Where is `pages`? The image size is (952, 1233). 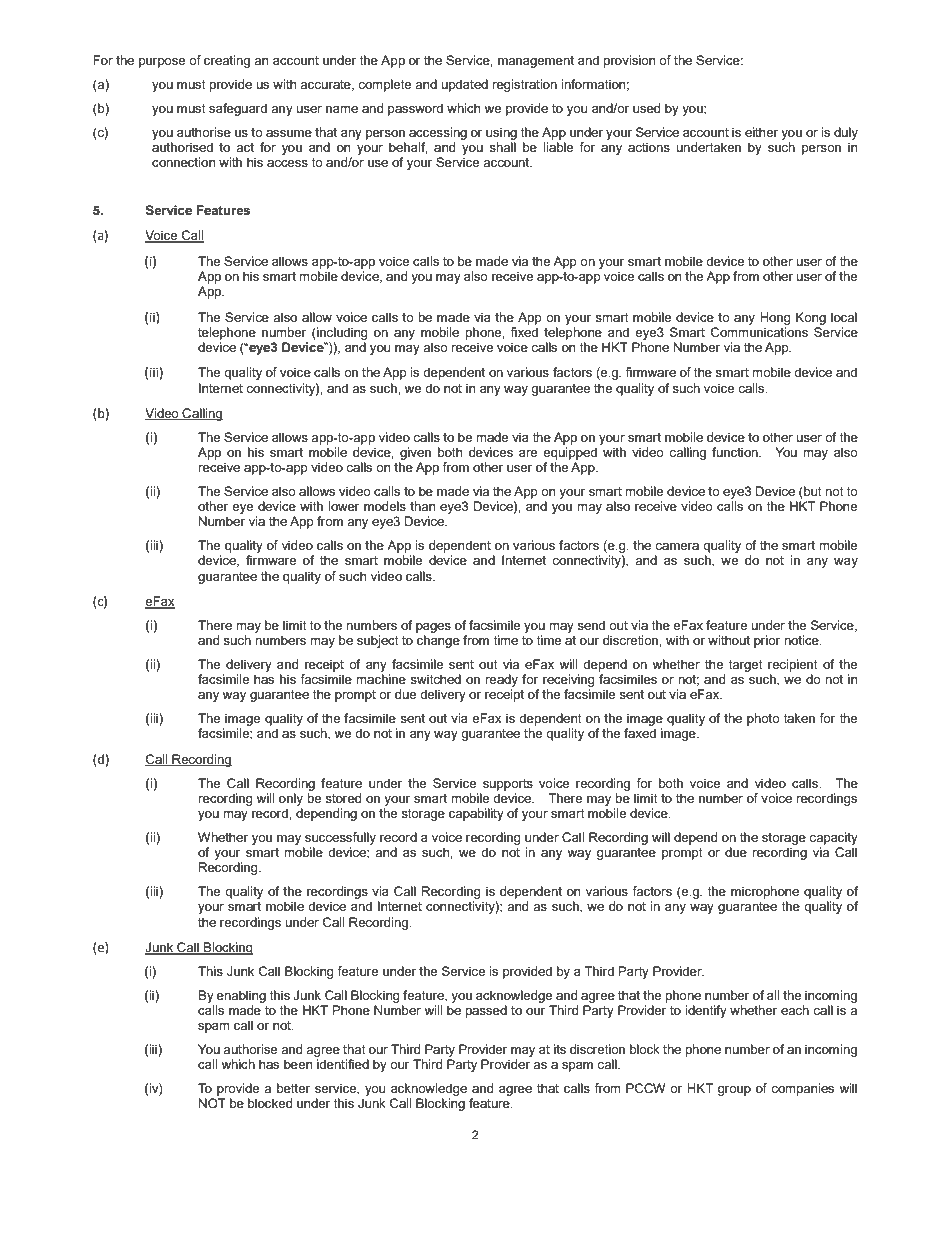 pages is located at coordinates (433, 628).
